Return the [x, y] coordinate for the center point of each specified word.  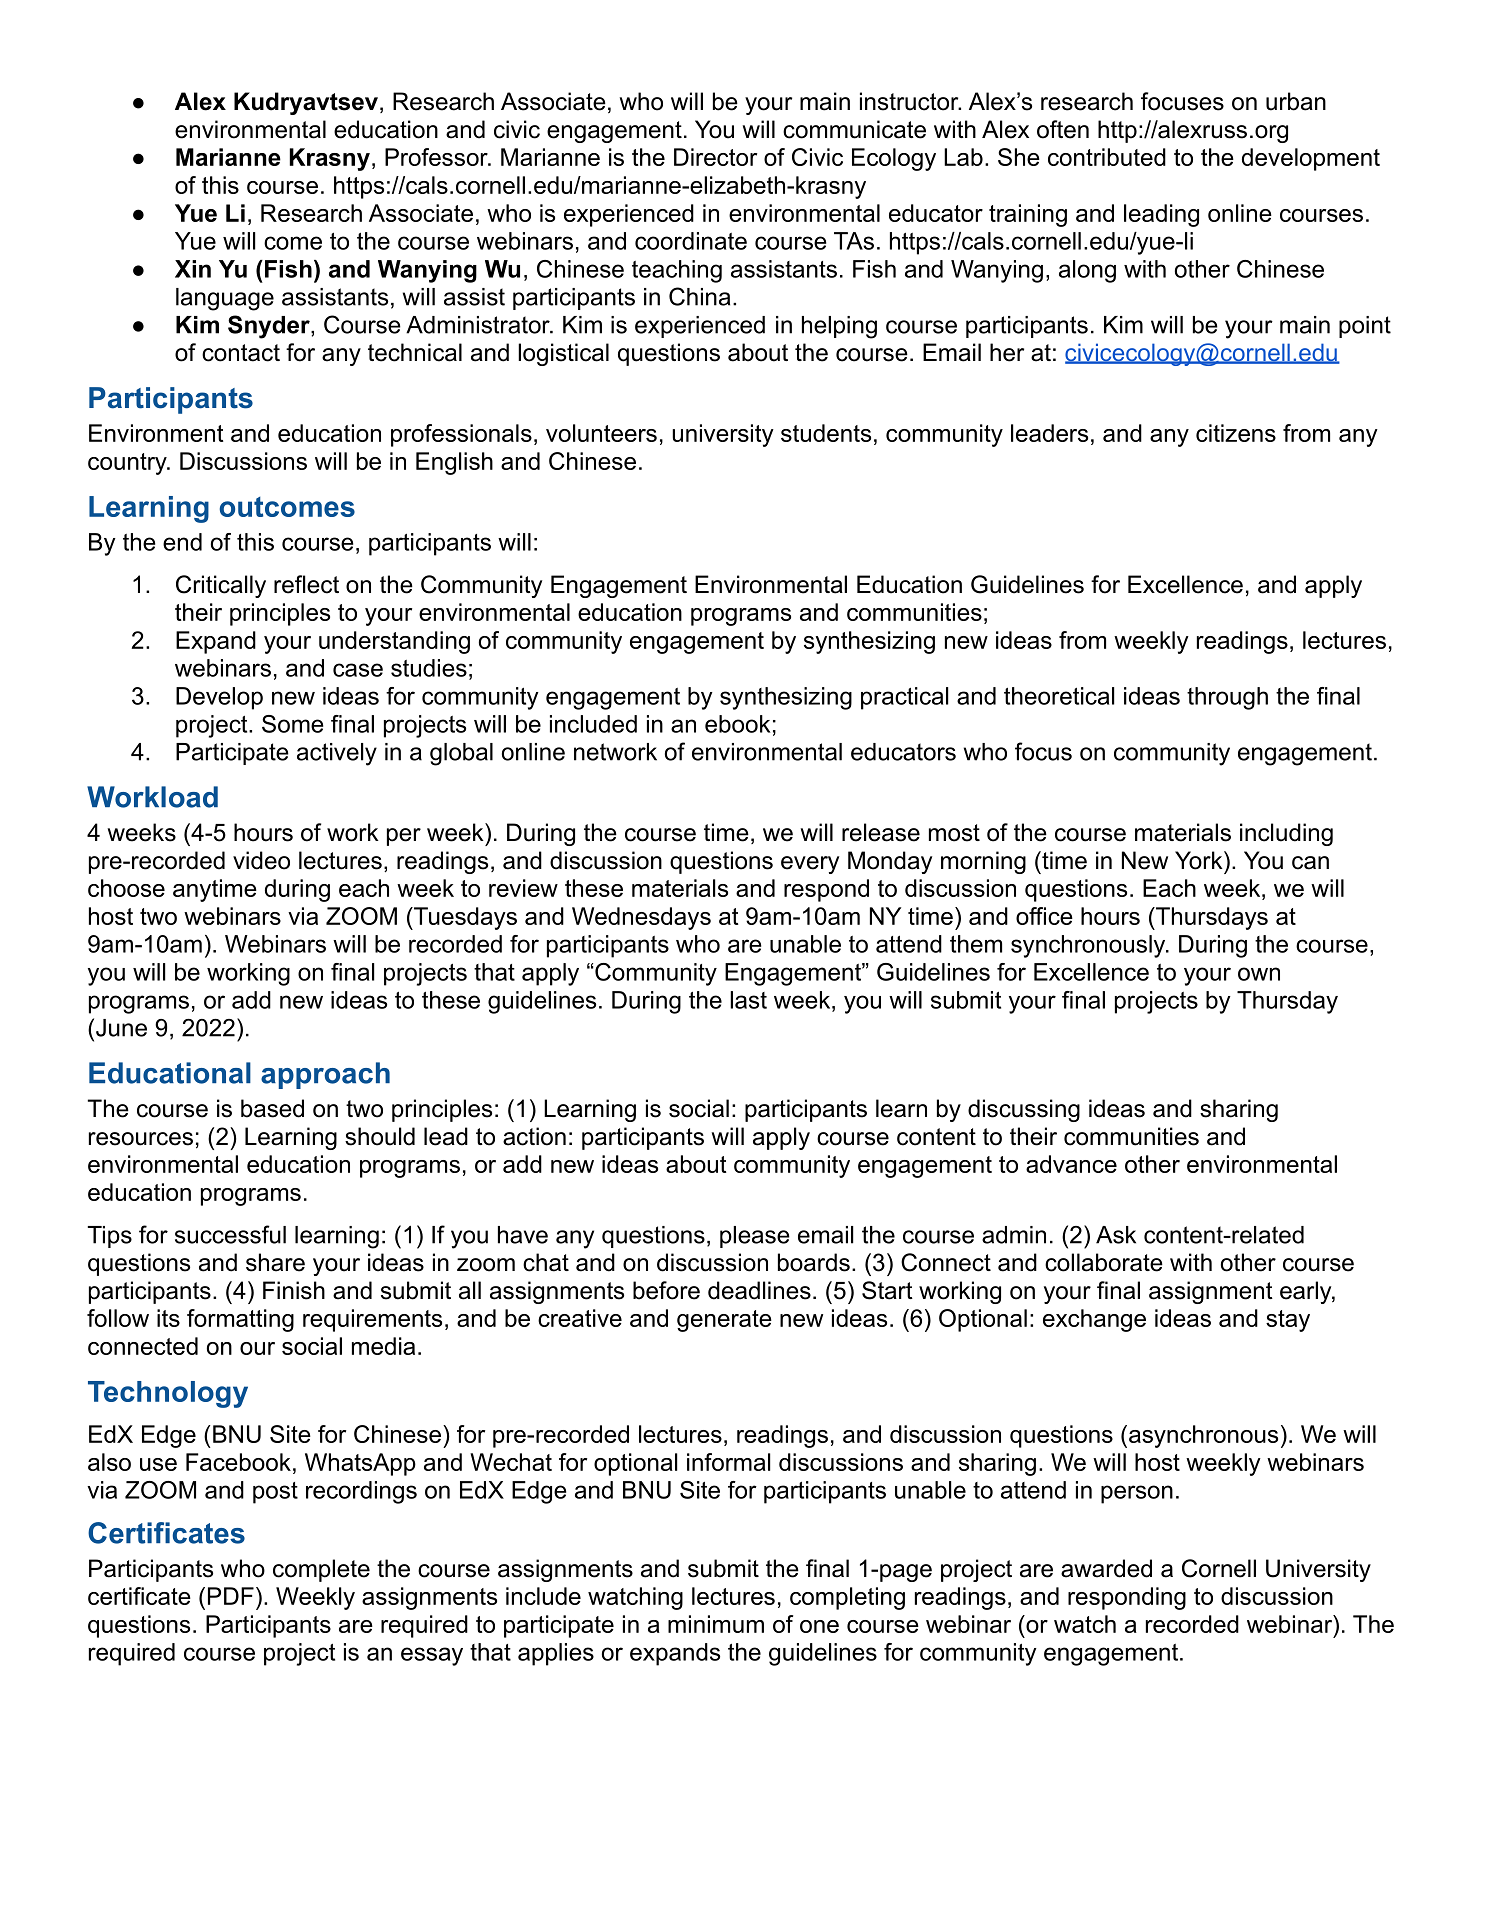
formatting [240, 1320]
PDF [231, 1596]
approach [325, 1075]
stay [1288, 1321]
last [748, 1000]
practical [904, 698]
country [128, 464]
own [1259, 974]
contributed [1107, 157]
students [826, 433]
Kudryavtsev [306, 103]
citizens [1236, 433]
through [1227, 698]
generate [724, 1321]
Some [292, 724]
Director [715, 157]
